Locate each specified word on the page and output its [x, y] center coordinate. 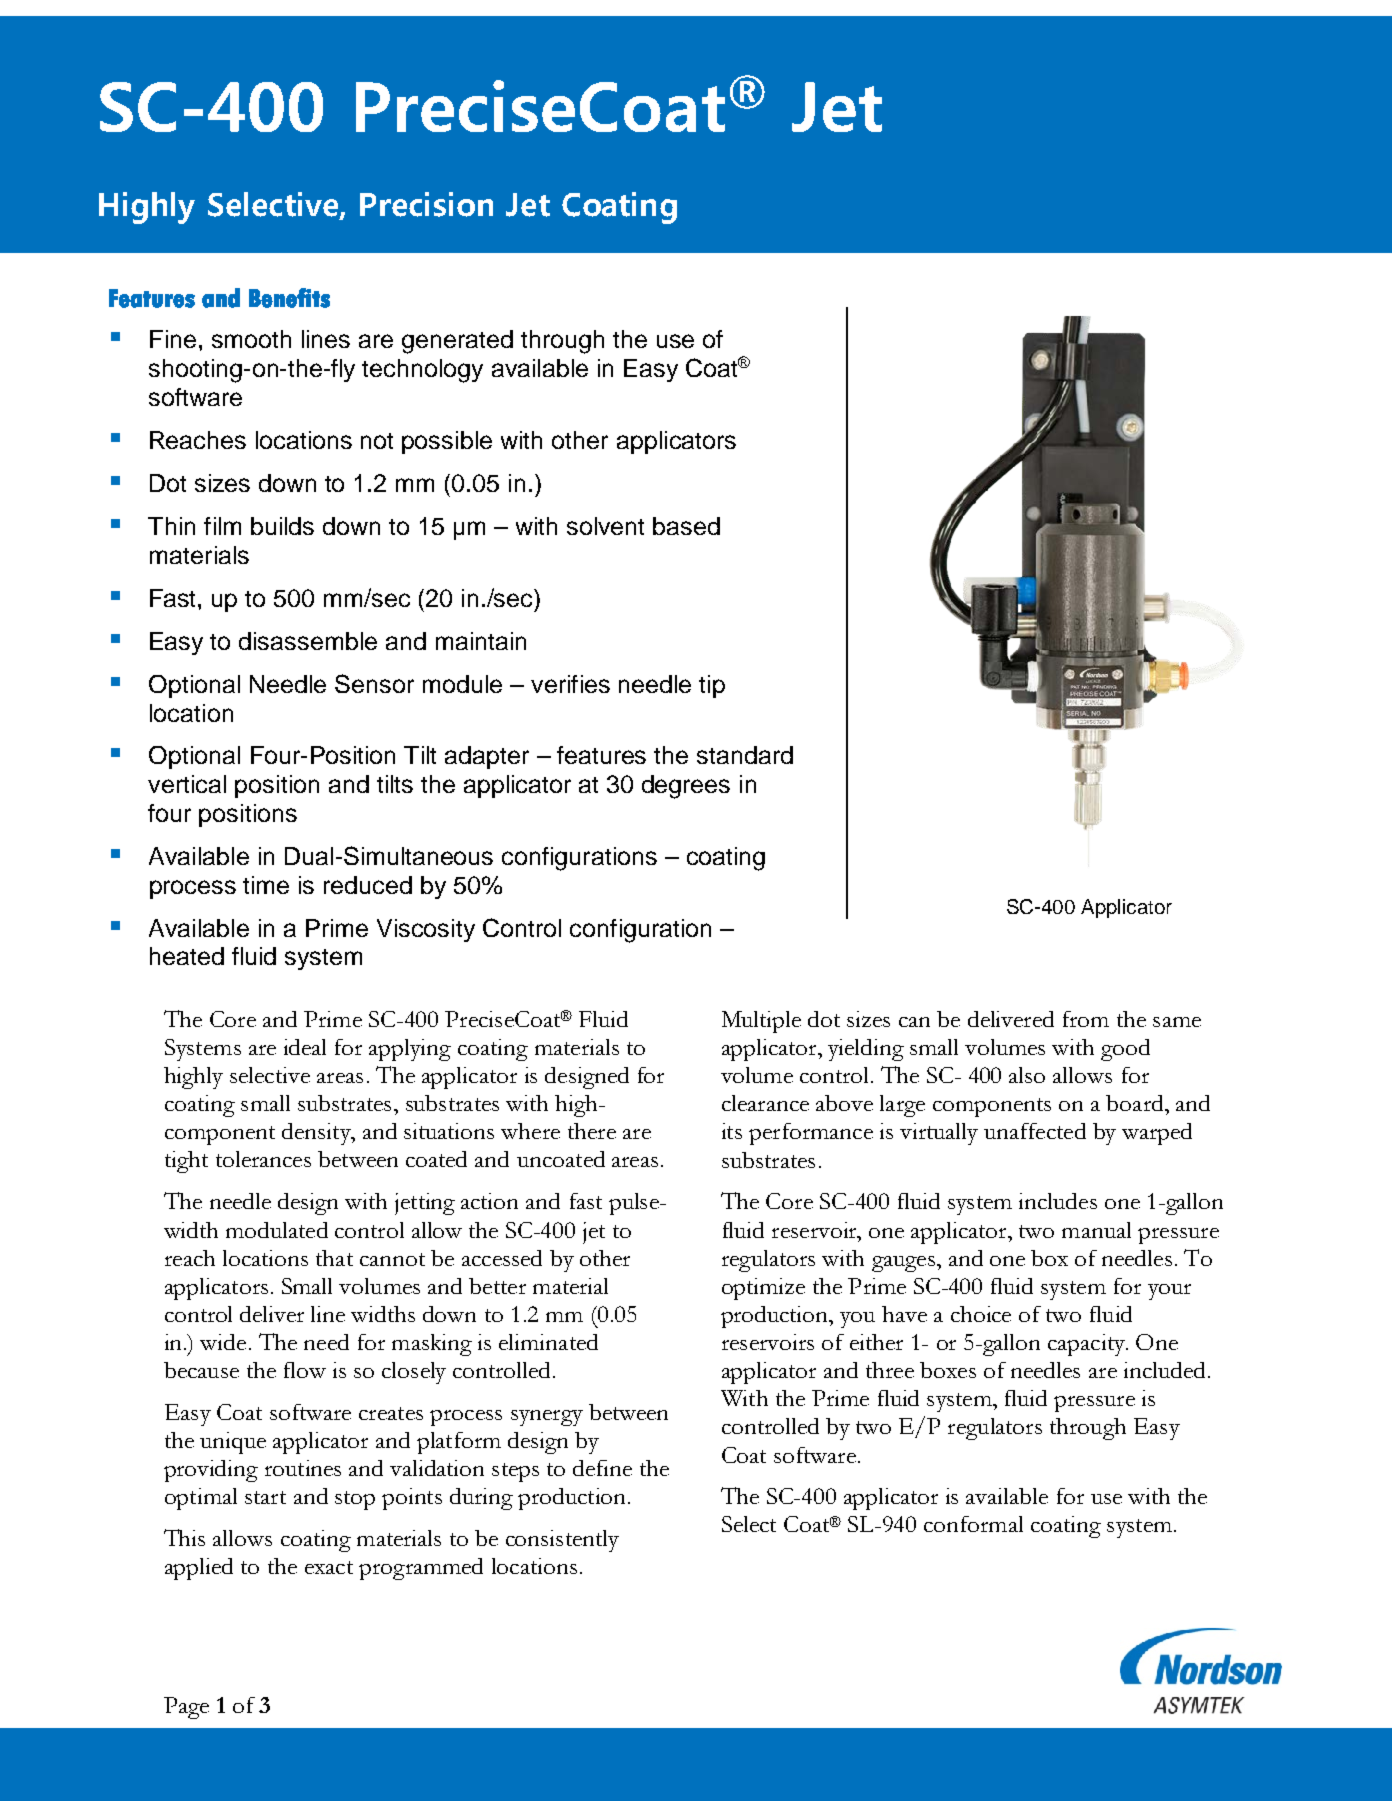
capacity [1087, 1345]
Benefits [289, 298]
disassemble [308, 641]
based [686, 526]
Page [186, 1708]
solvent [605, 526]
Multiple [761, 1022]
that [334, 1258]
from [1086, 1019]
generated [457, 342]
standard [745, 755]
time [266, 885]
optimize [763, 1289]
